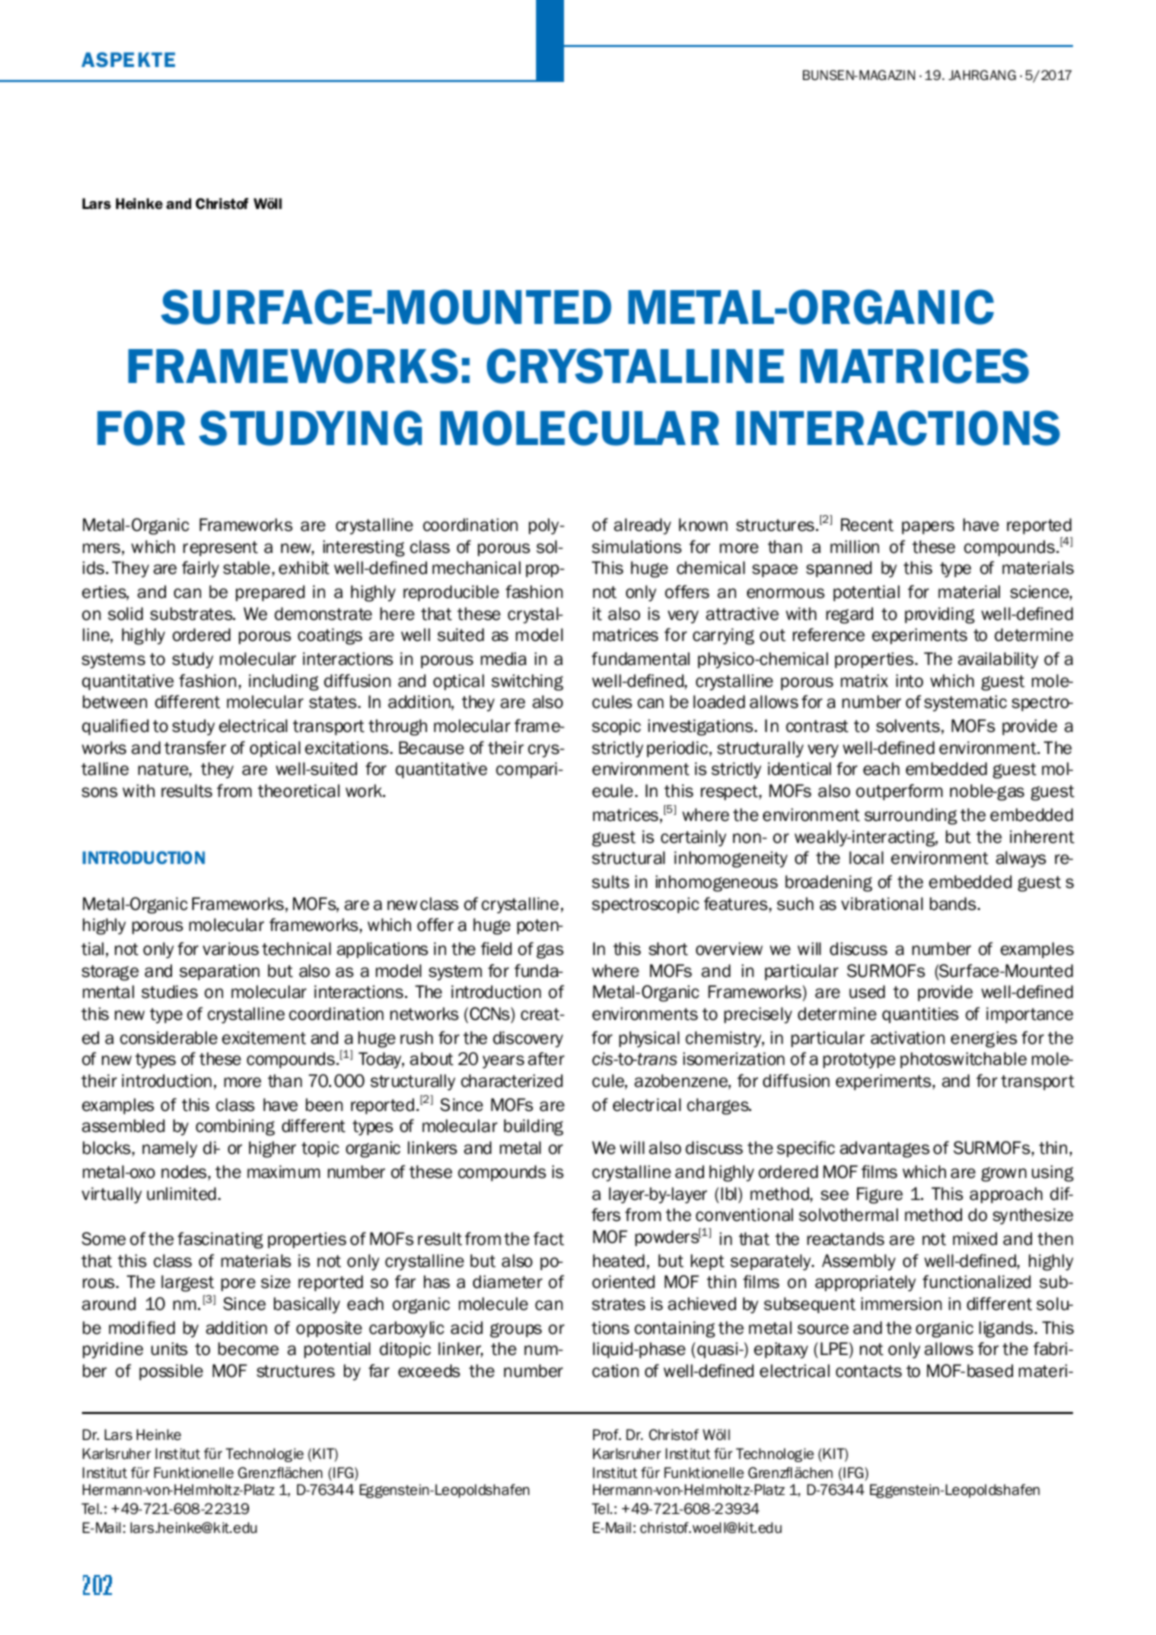 Image resolution: width=1156 pixels, height=1635 pixels. I want to click on separation, so click(219, 972).
